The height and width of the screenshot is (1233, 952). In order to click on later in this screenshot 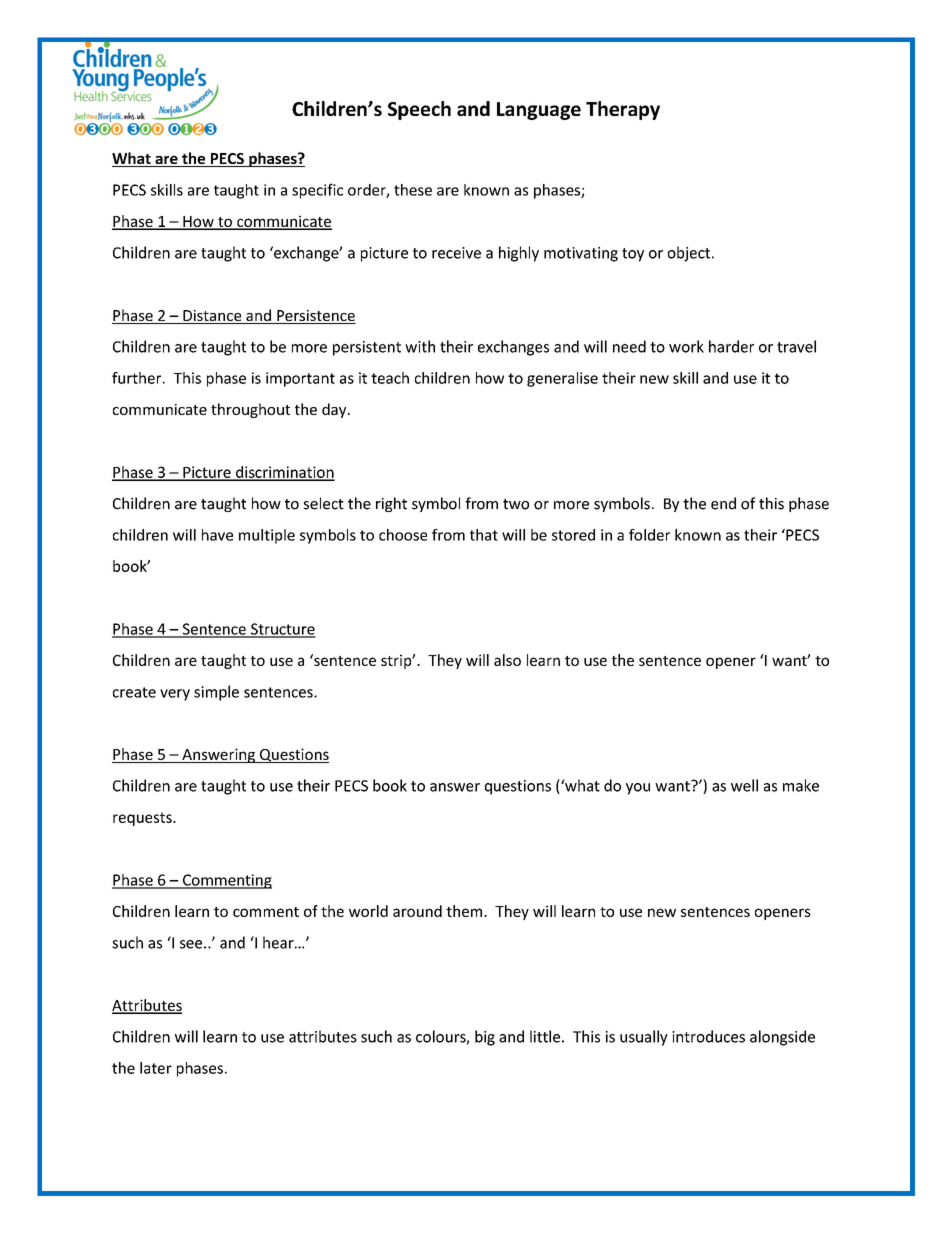, I will do `click(156, 1068)`.
